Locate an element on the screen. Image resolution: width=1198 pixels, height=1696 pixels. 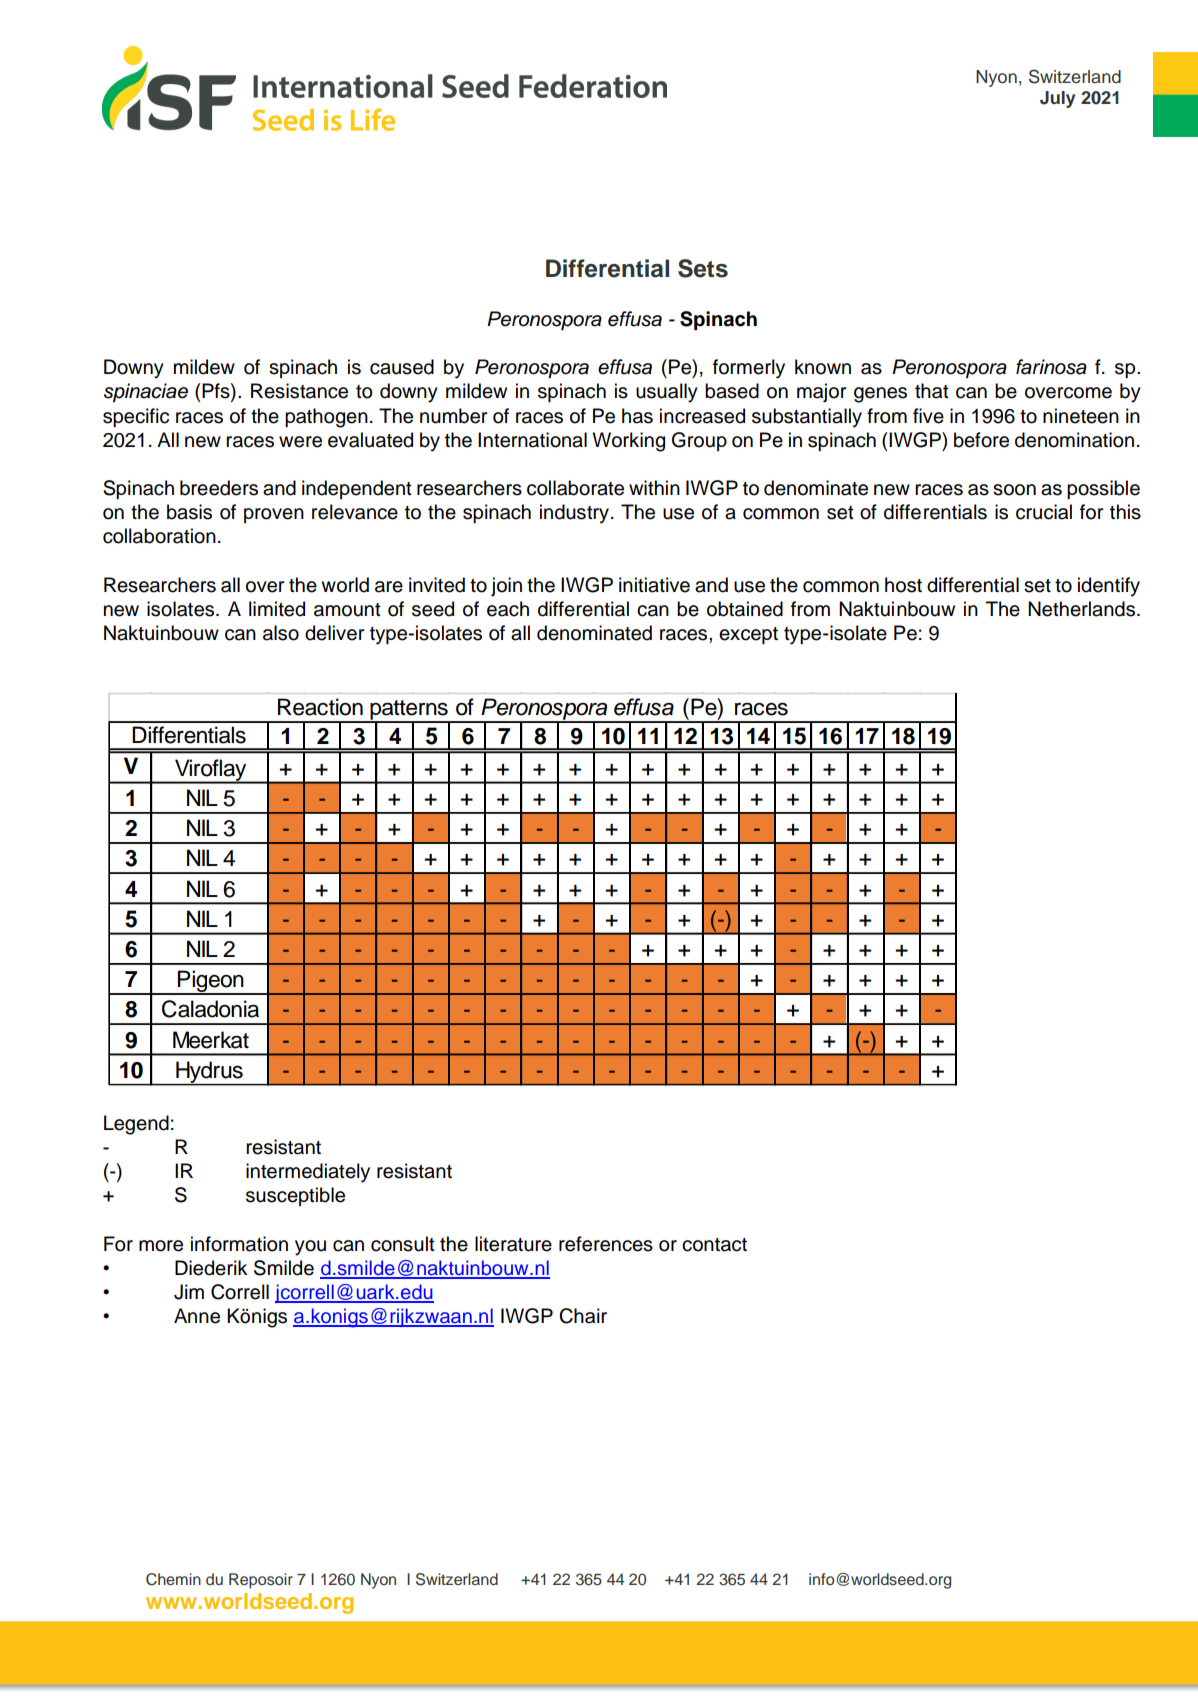
caused is located at coordinates (402, 367).
